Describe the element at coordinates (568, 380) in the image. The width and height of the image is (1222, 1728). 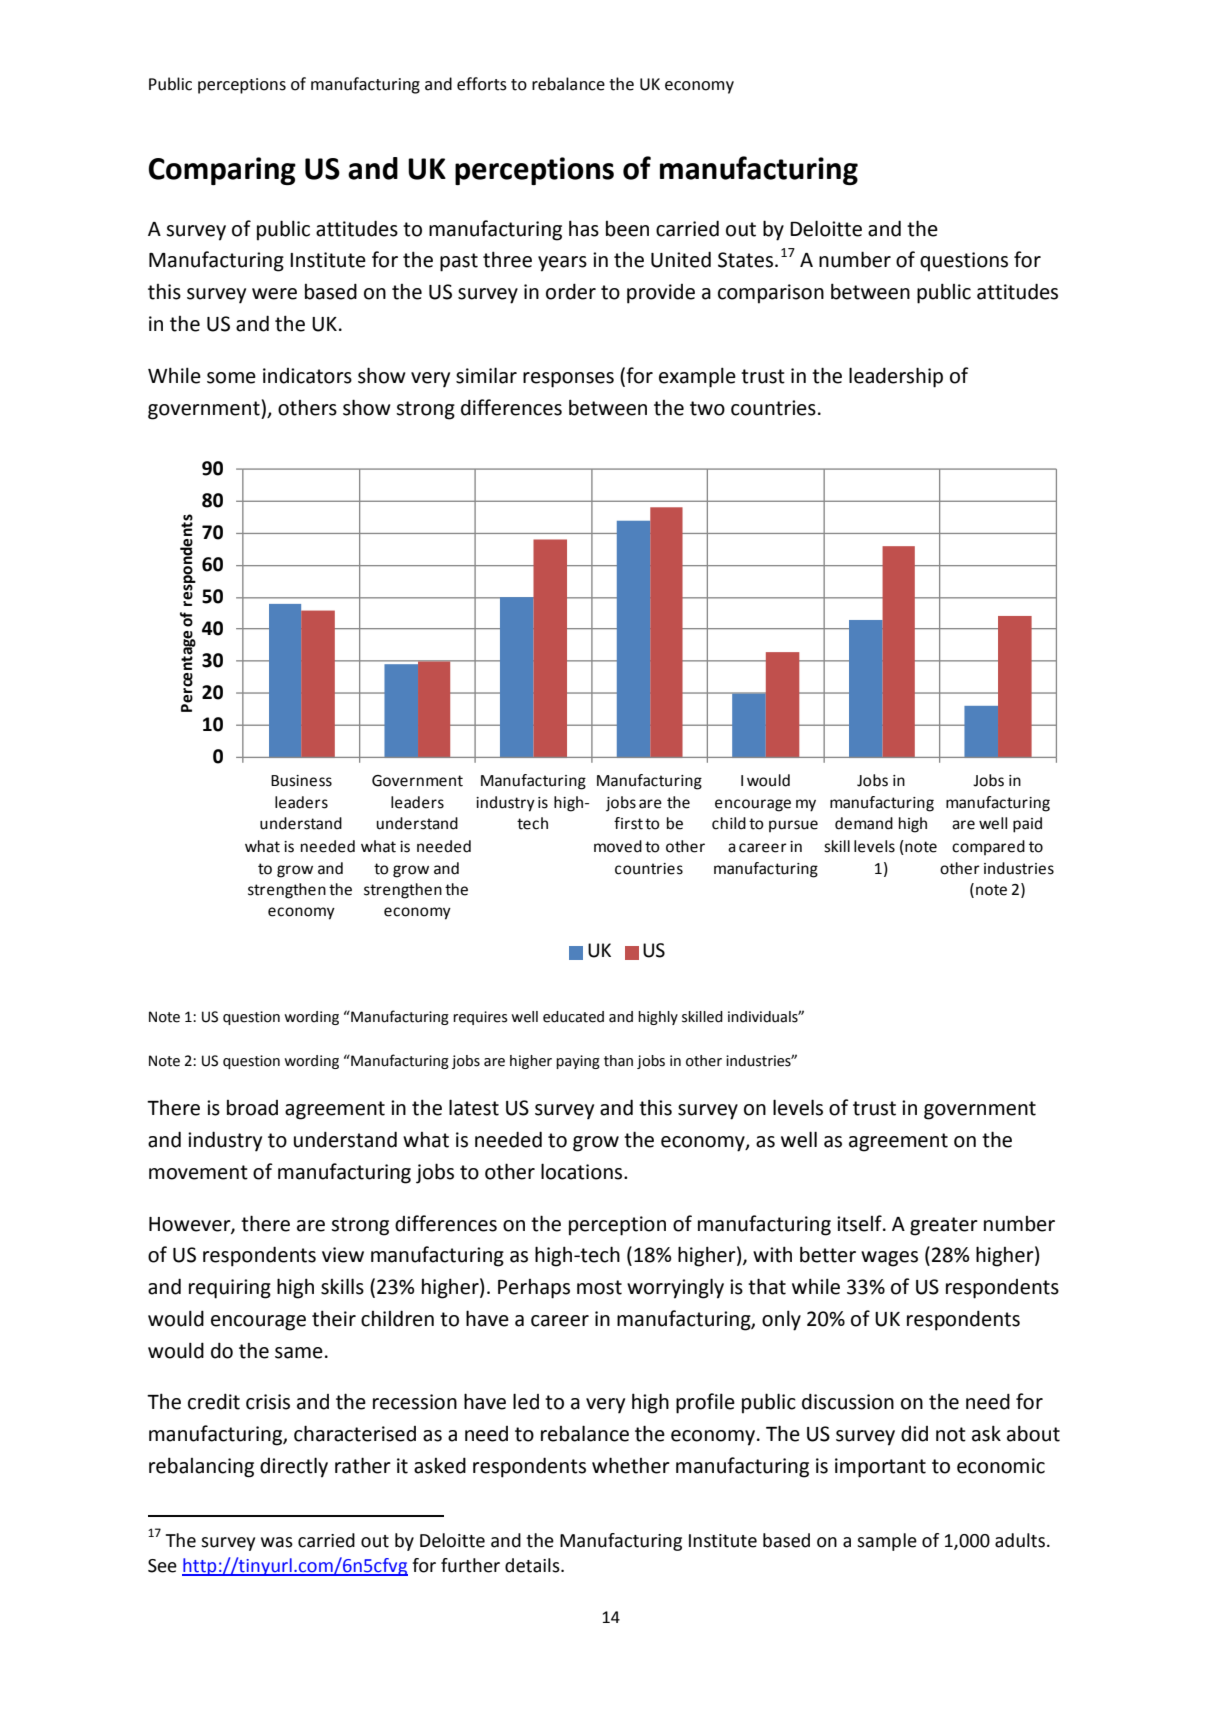
I see `responses` at that location.
